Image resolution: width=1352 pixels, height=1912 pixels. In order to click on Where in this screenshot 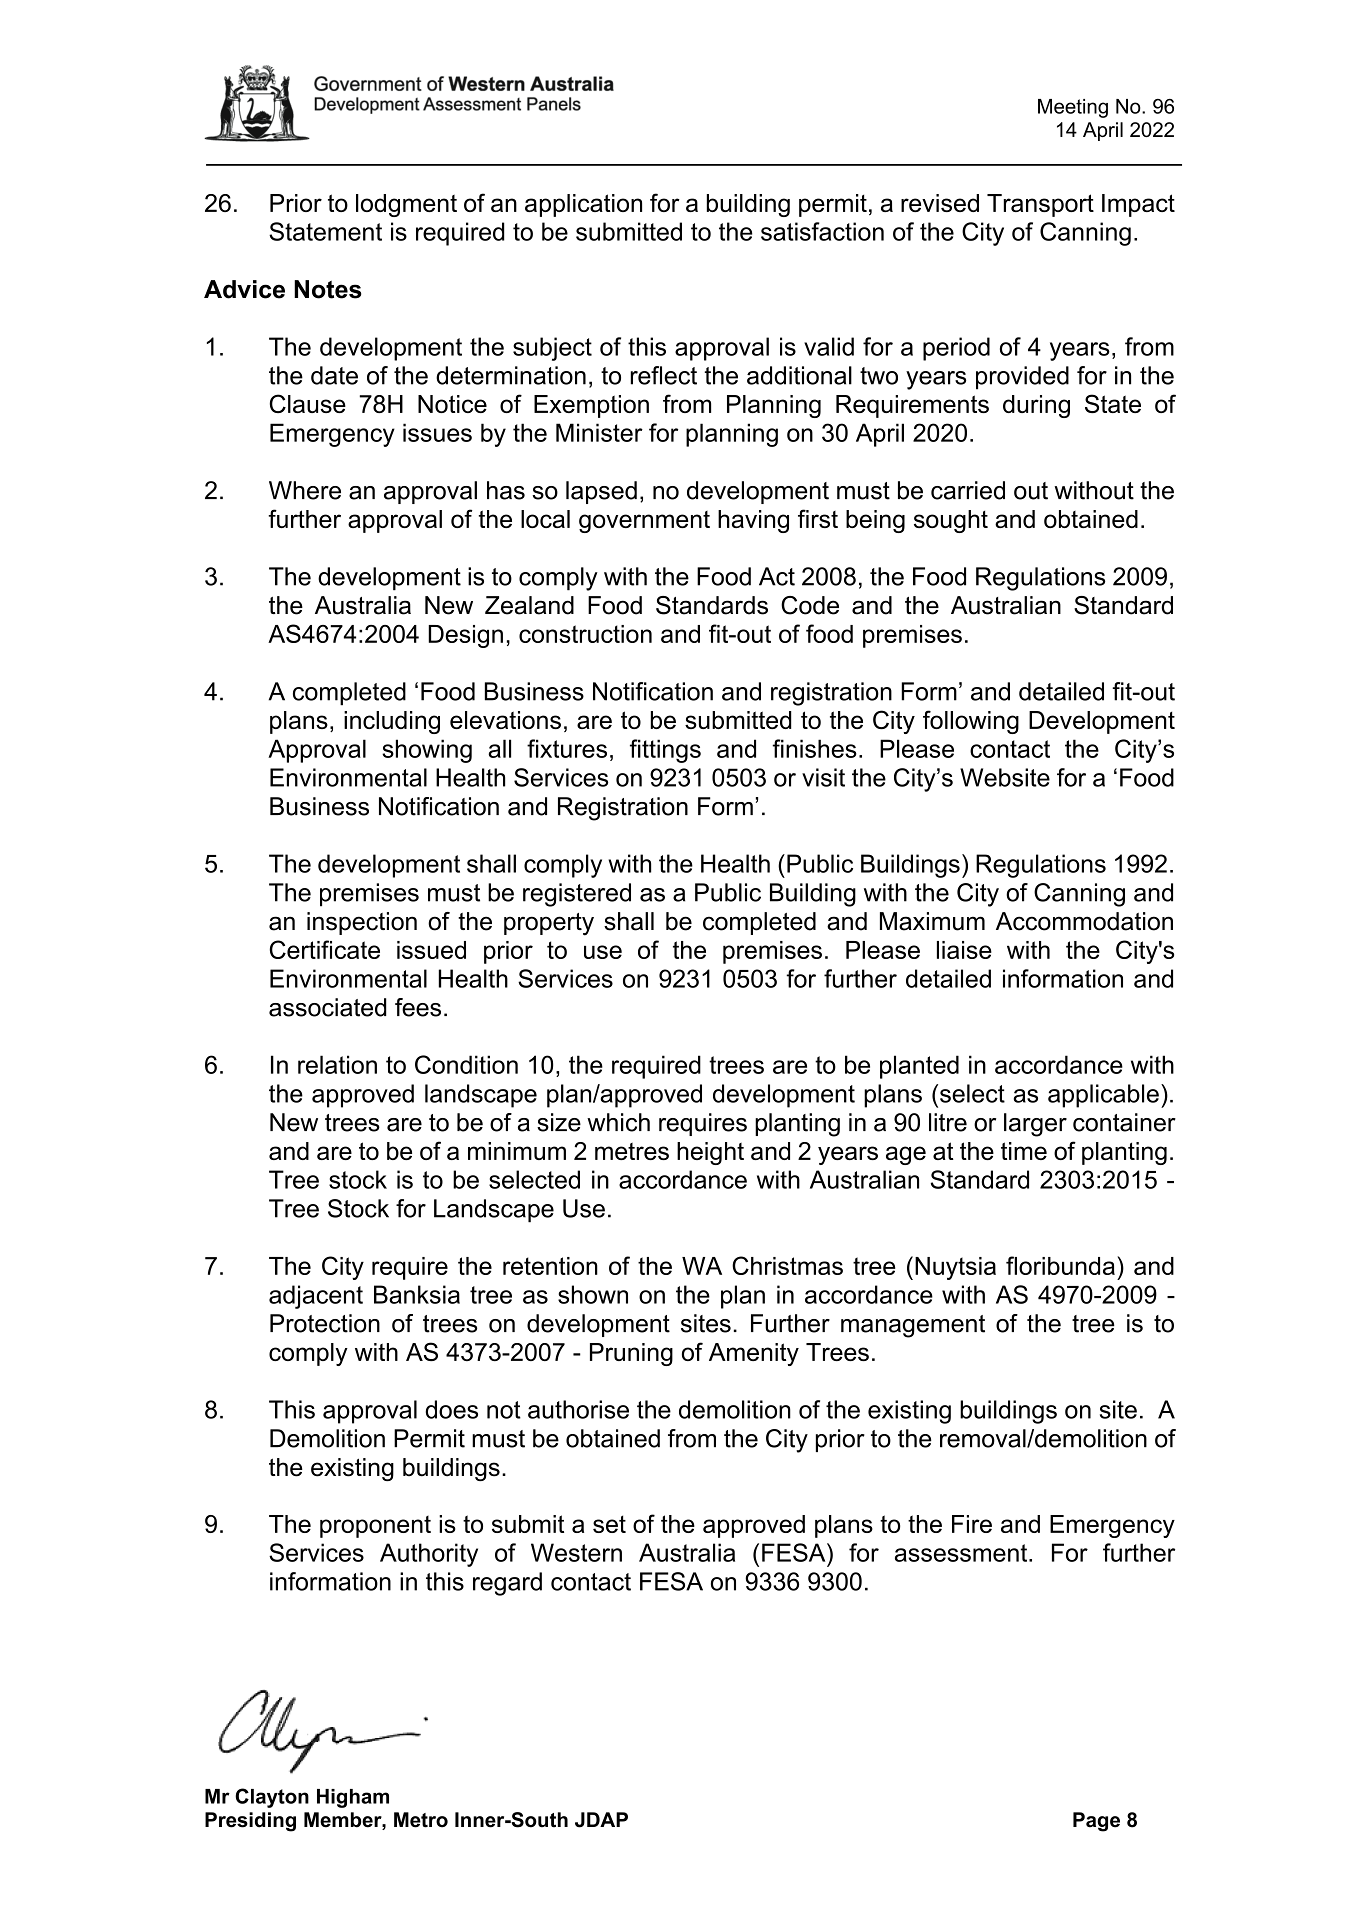, I will do `click(305, 490)`.
